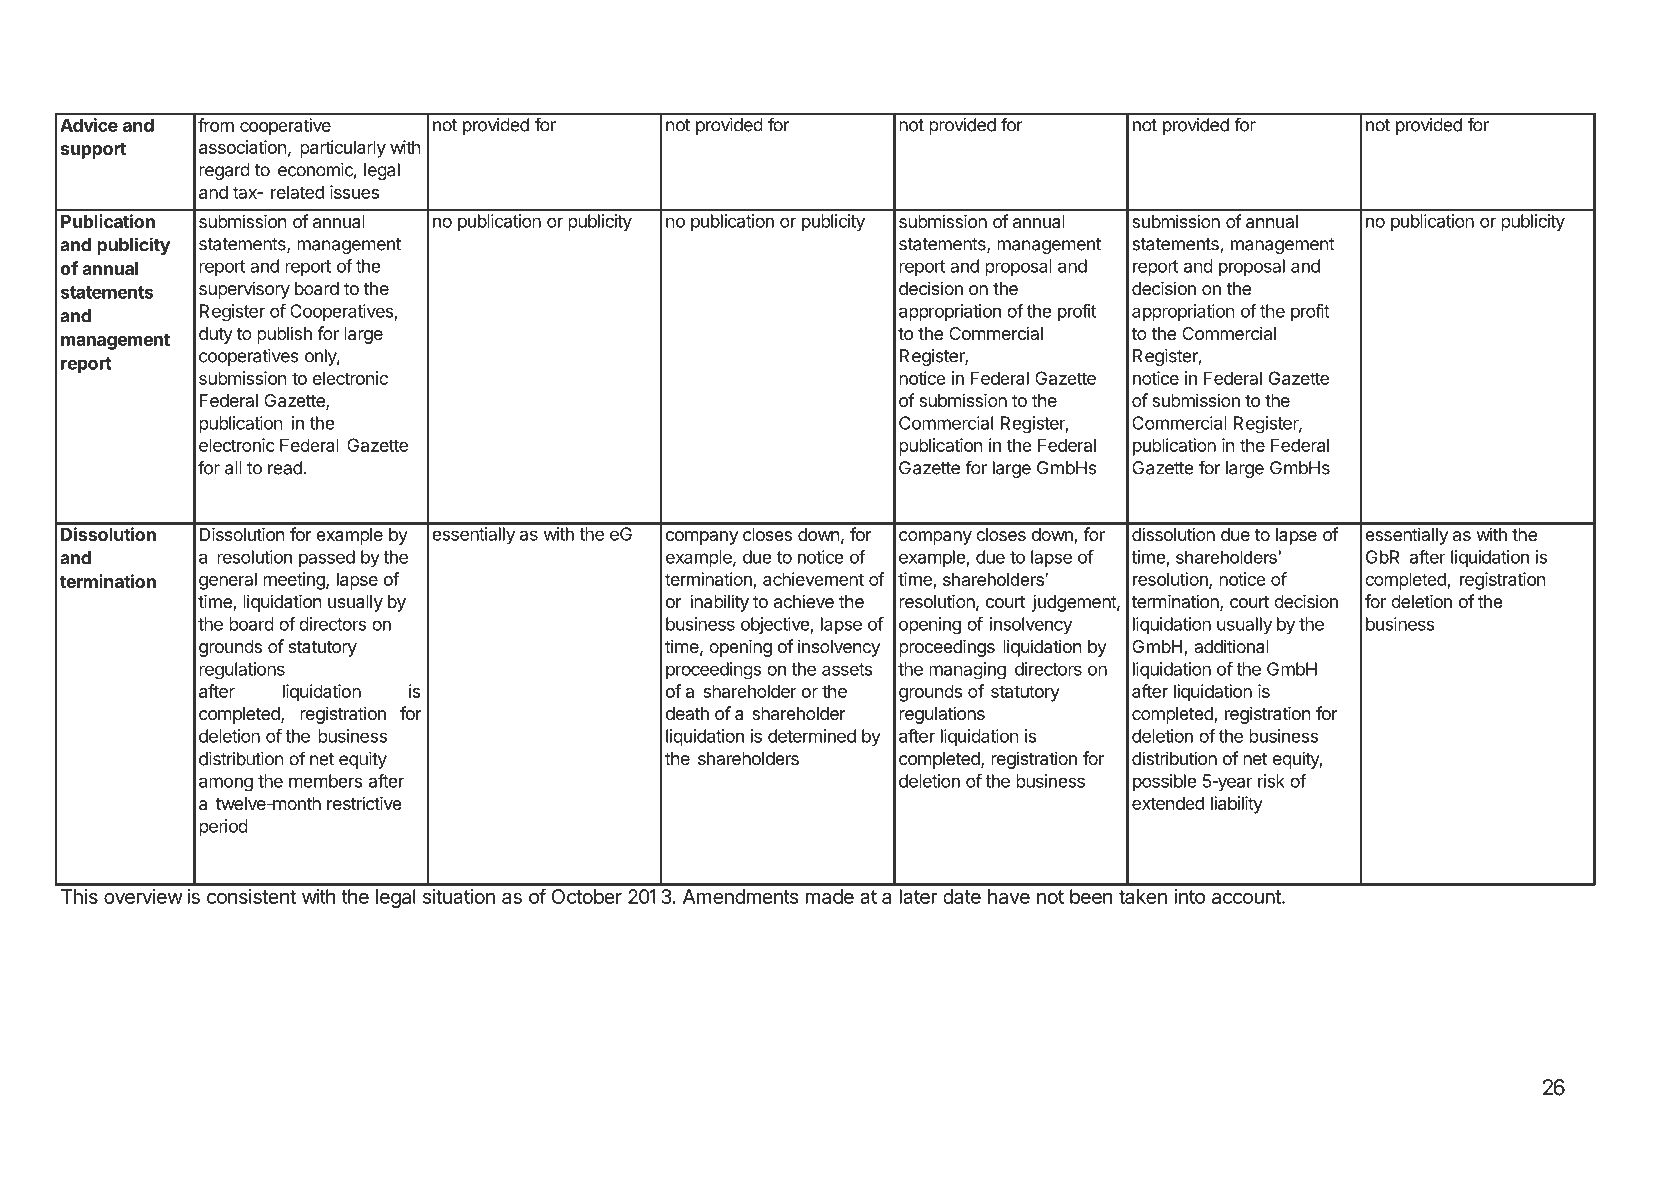 Image resolution: width=1676 pixels, height=1185 pixels. Describe the element at coordinates (251, 896) in the document. I see `consistent` at that location.
